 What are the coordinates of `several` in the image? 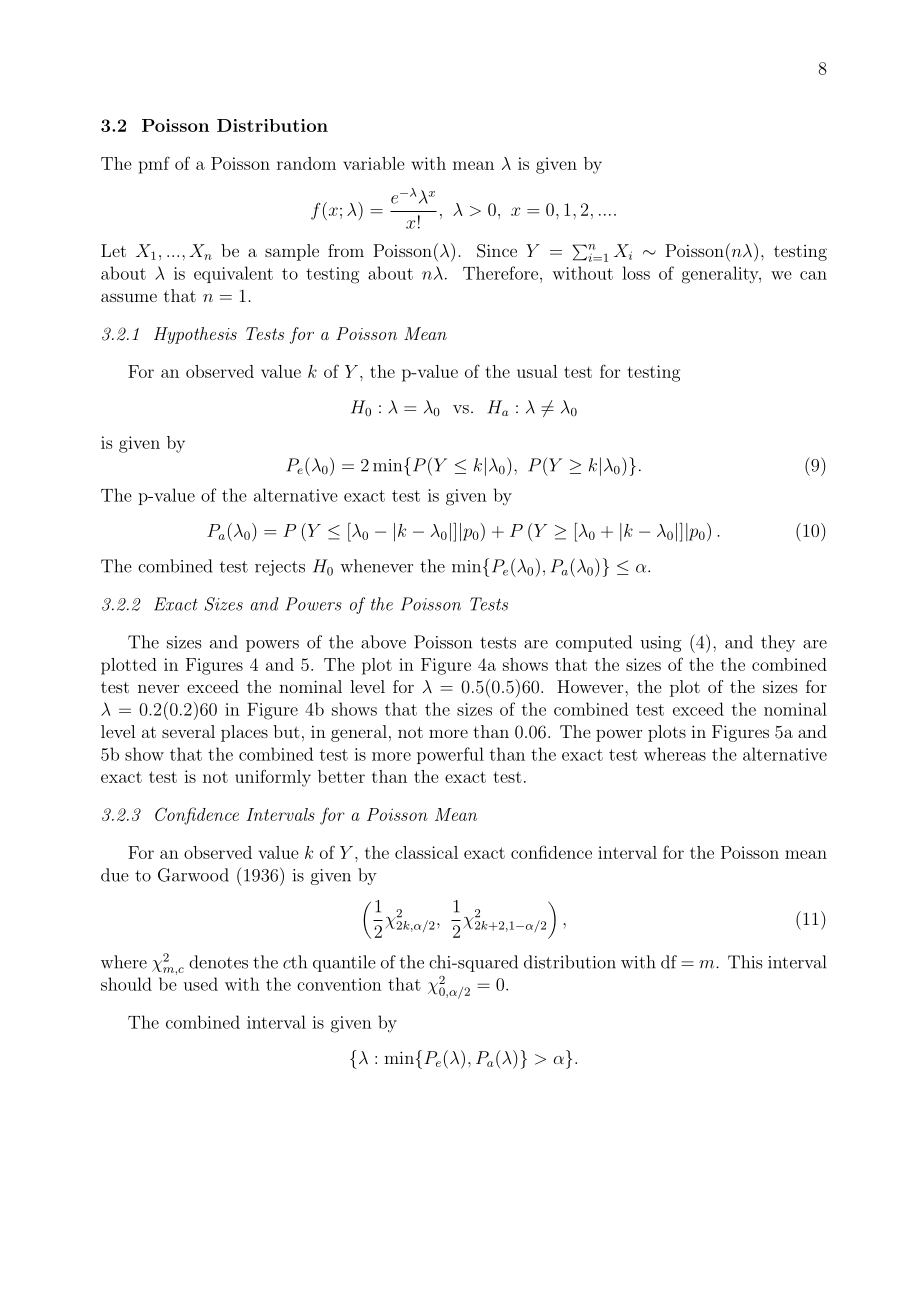 It's located at (188, 731).
